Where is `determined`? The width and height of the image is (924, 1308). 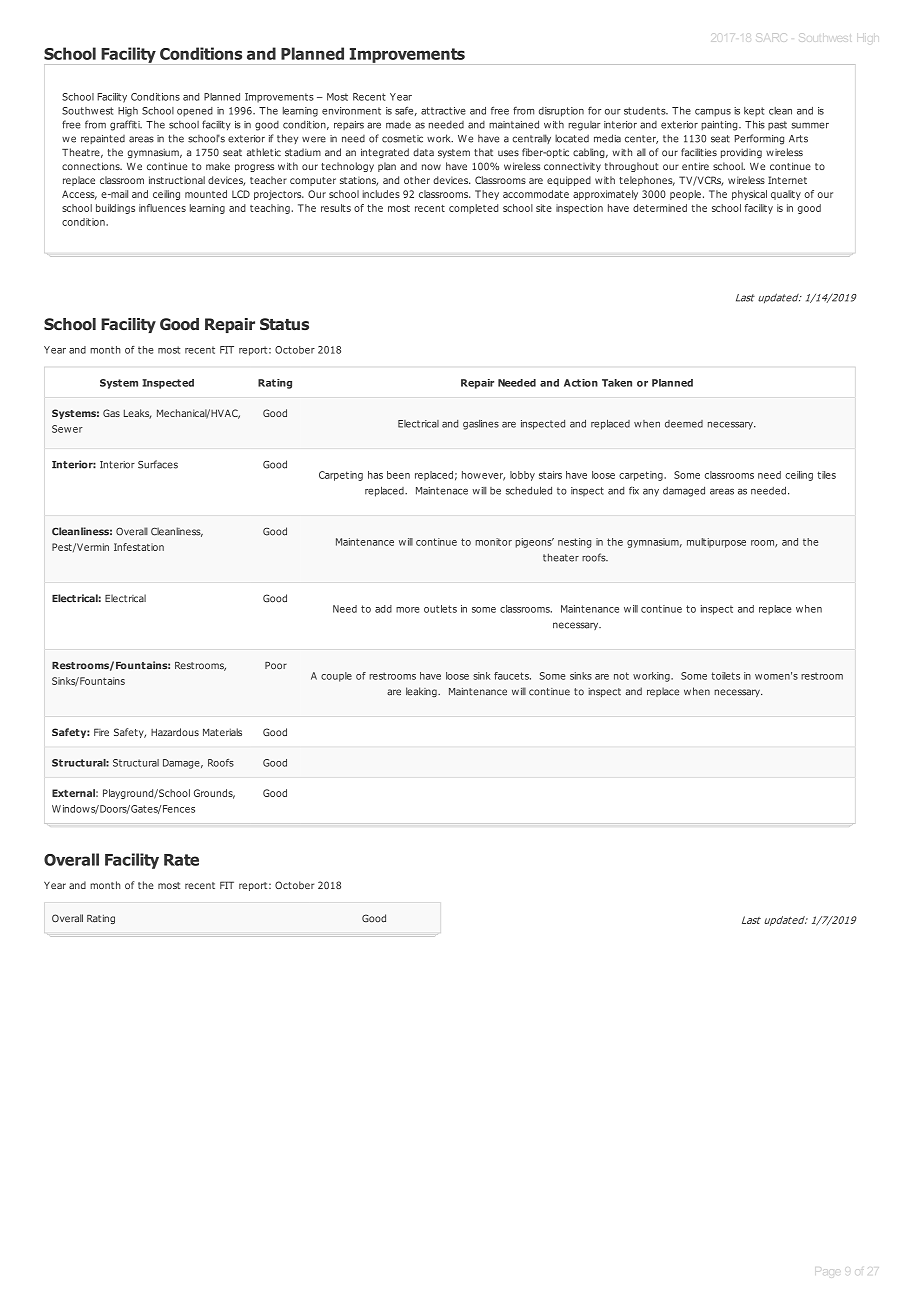
determined is located at coordinates (660, 208).
